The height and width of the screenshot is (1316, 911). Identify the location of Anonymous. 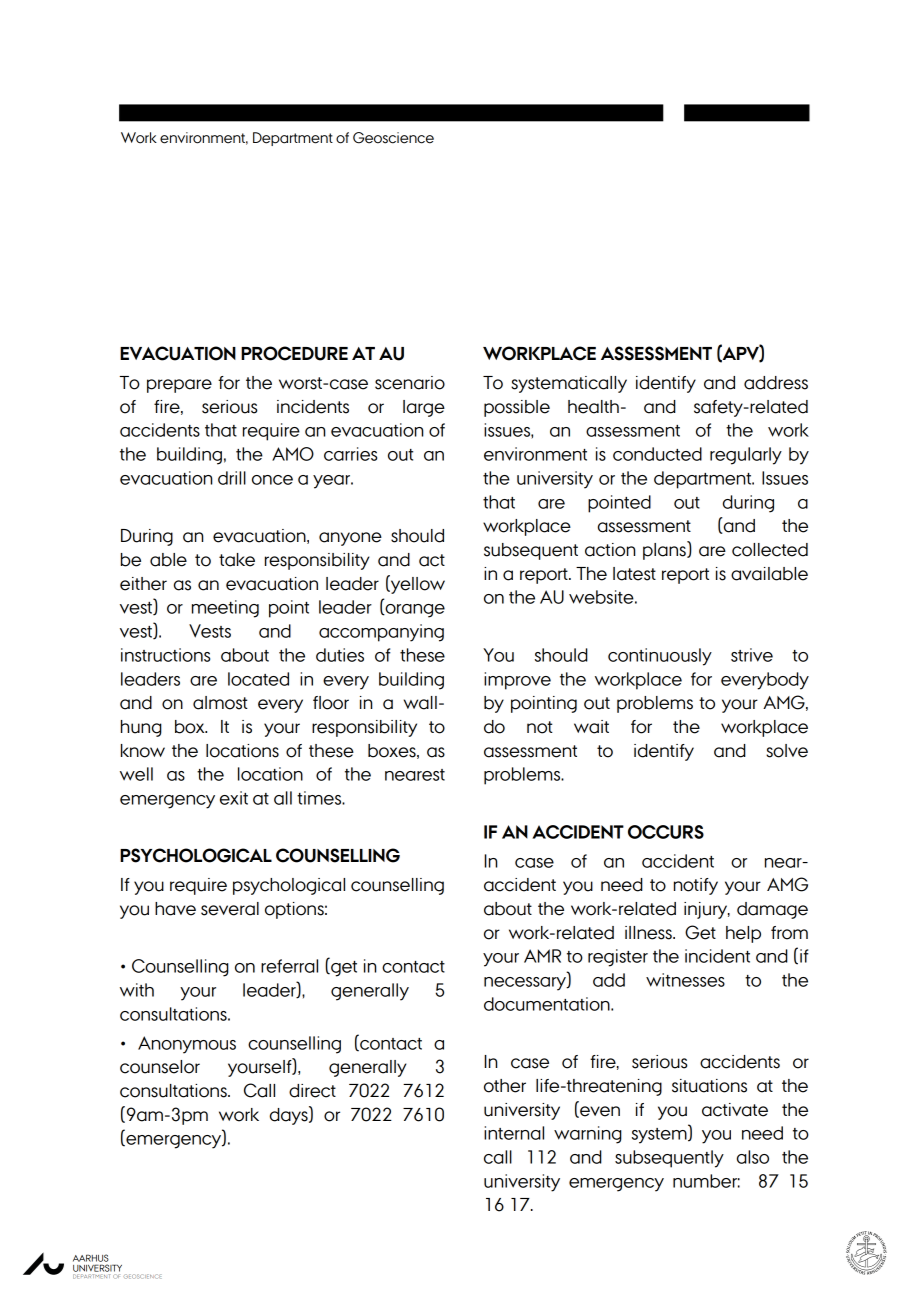
(187, 1045).
